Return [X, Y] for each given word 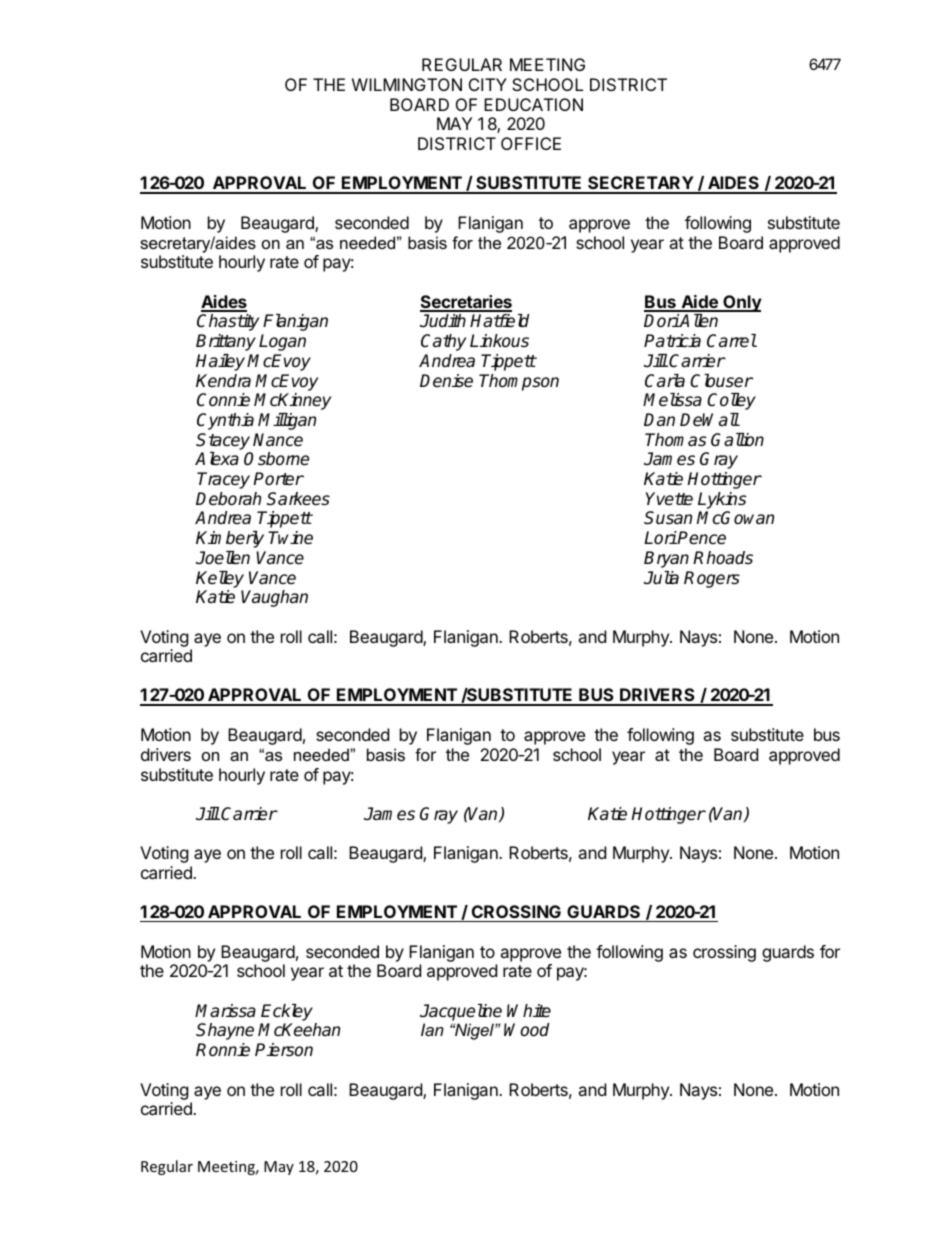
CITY [488, 84]
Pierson [284, 1050]
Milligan [287, 421]
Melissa [672, 400]
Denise [446, 381]
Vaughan [274, 598]
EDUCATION [533, 104]
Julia [661, 577]
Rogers [712, 579]
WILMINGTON [407, 84]
